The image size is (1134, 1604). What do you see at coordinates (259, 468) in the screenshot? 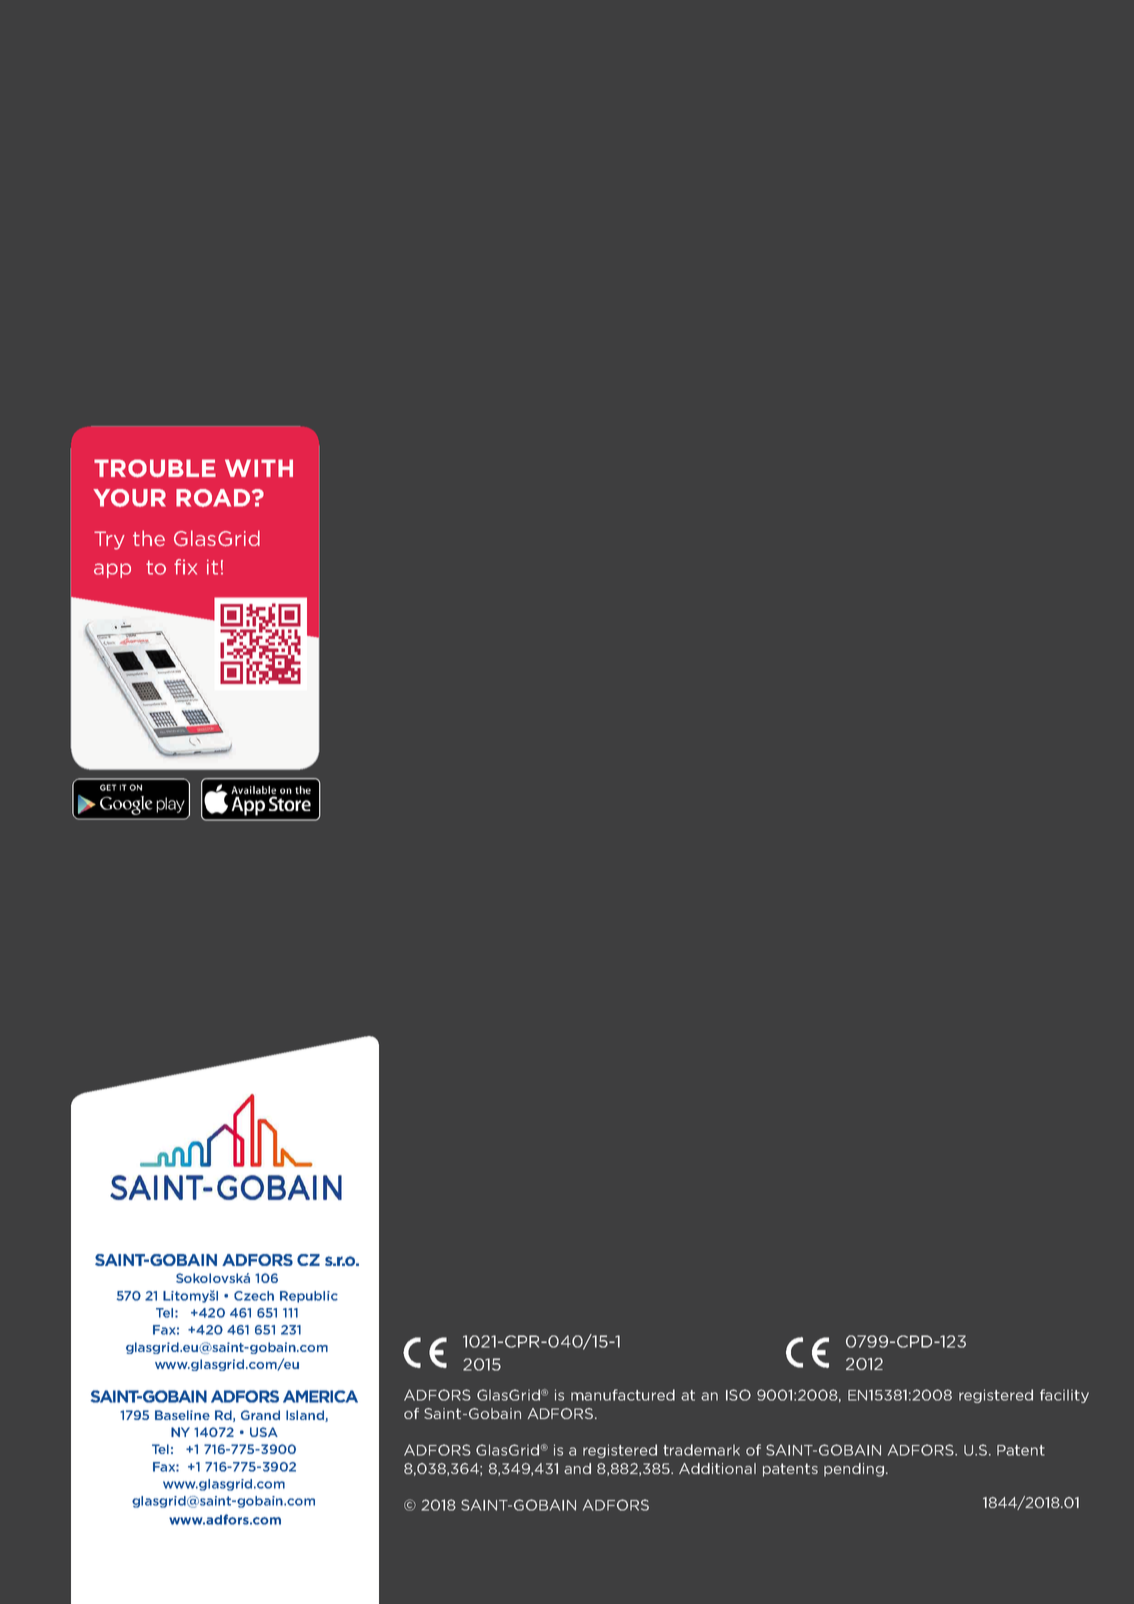
I see `WITH` at bounding box center [259, 468].
